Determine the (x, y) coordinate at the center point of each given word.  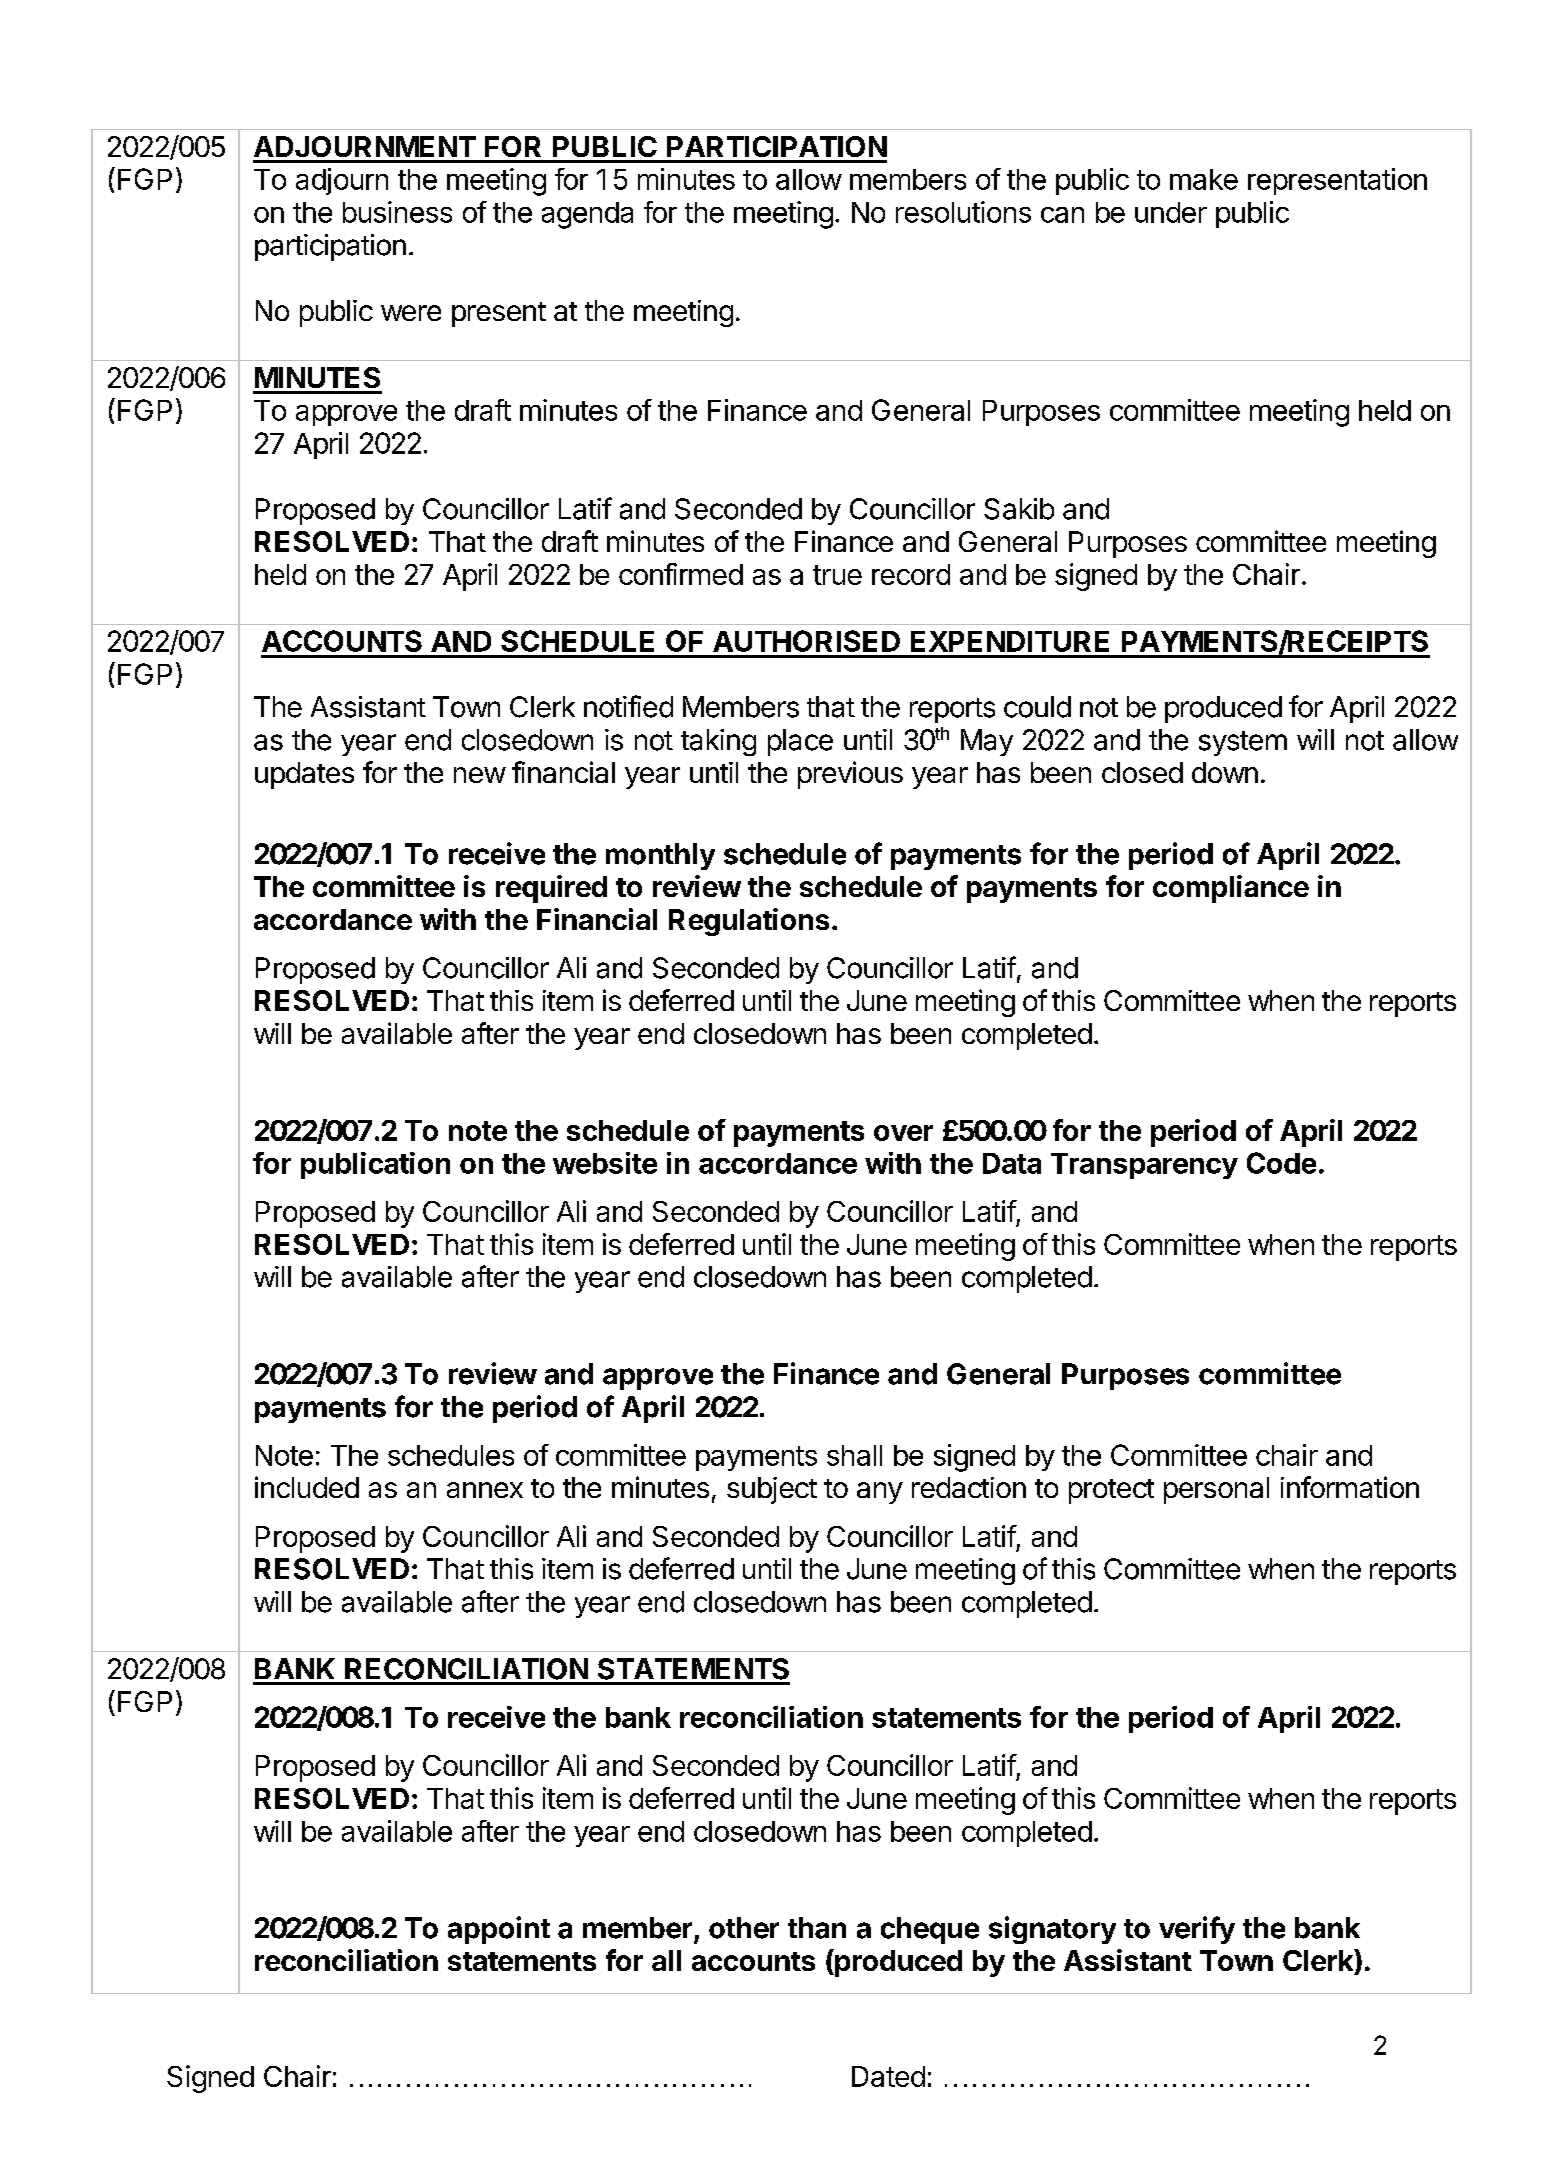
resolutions (963, 212)
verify (1197, 1930)
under (1171, 212)
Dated (888, 2076)
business (397, 212)
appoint (499, 1930)
